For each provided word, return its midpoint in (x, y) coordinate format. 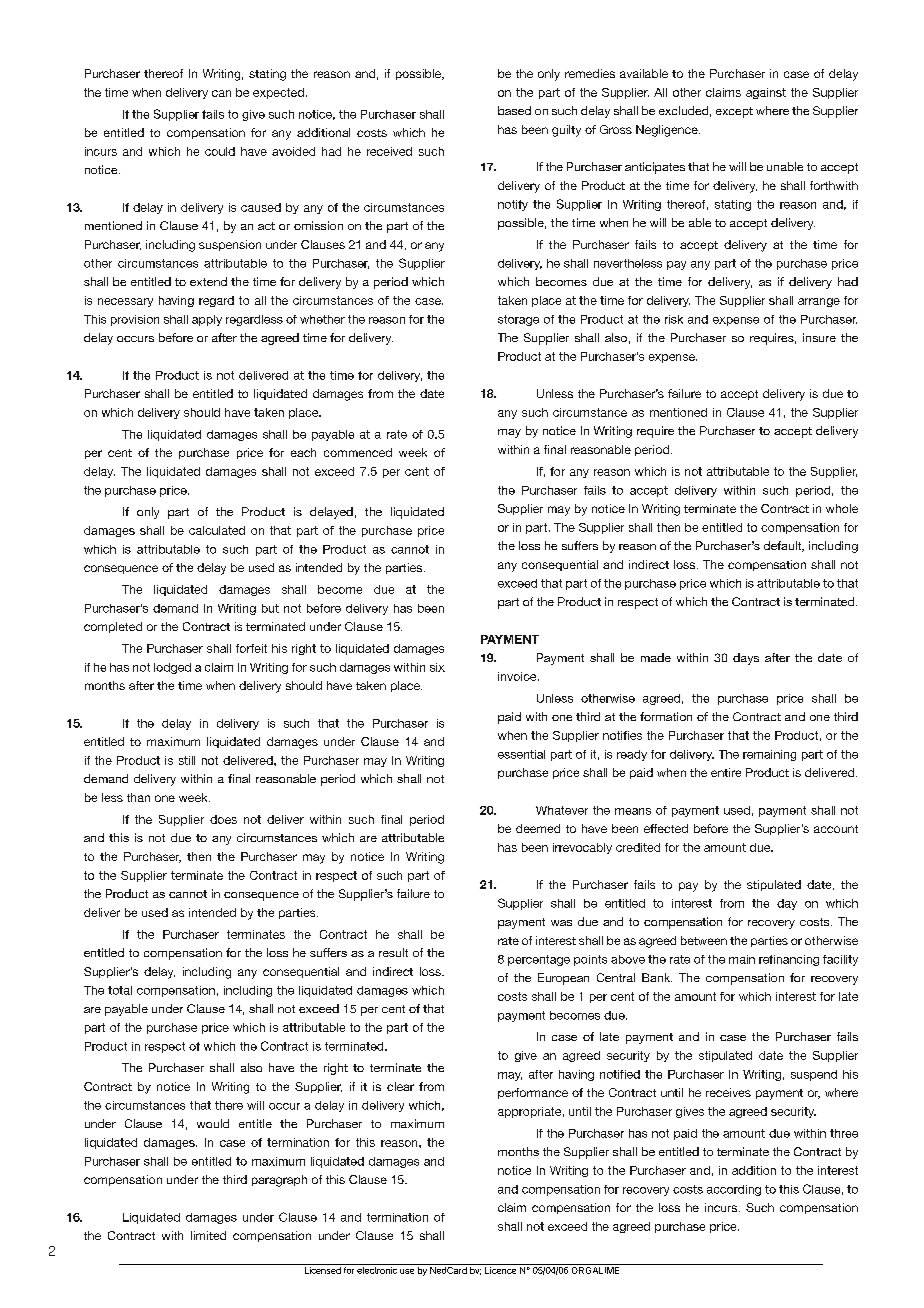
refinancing (789, 960)
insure (819, 337)
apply (207, 320)
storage (518, 320)
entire (726, 772)
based (514, 110)
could (220, 151)
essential (521, 754)
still (187, 760)
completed (113, 627)
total (120, 990)
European (563, 979)
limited (208, 1235)
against (766, 93)
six (437, 667)
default (783, 546)
